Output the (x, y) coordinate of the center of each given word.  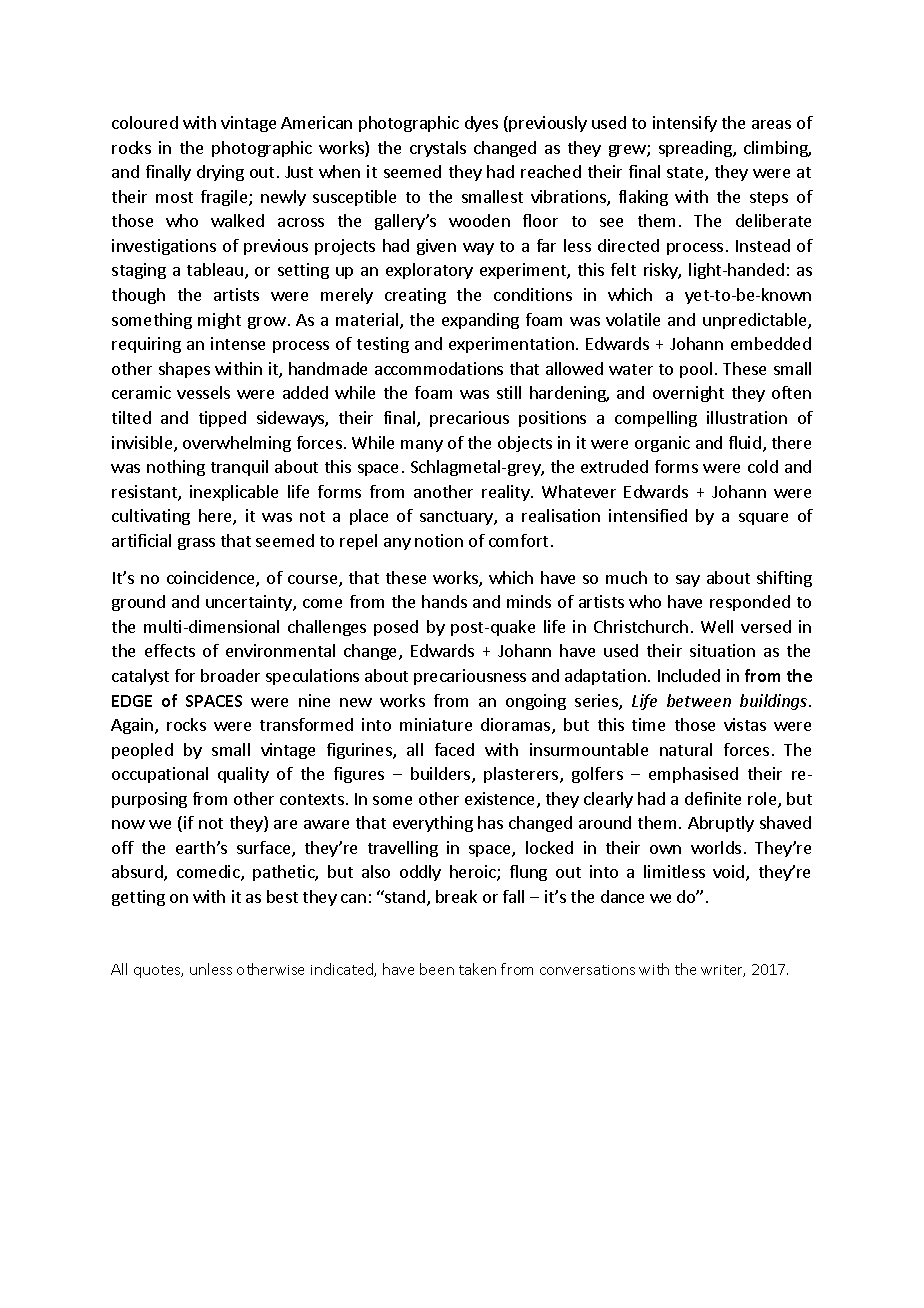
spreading (696, 149)
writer (723, 971)
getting (138, 898)
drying (220, 173)
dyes (481, 124)
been (437, 969)
